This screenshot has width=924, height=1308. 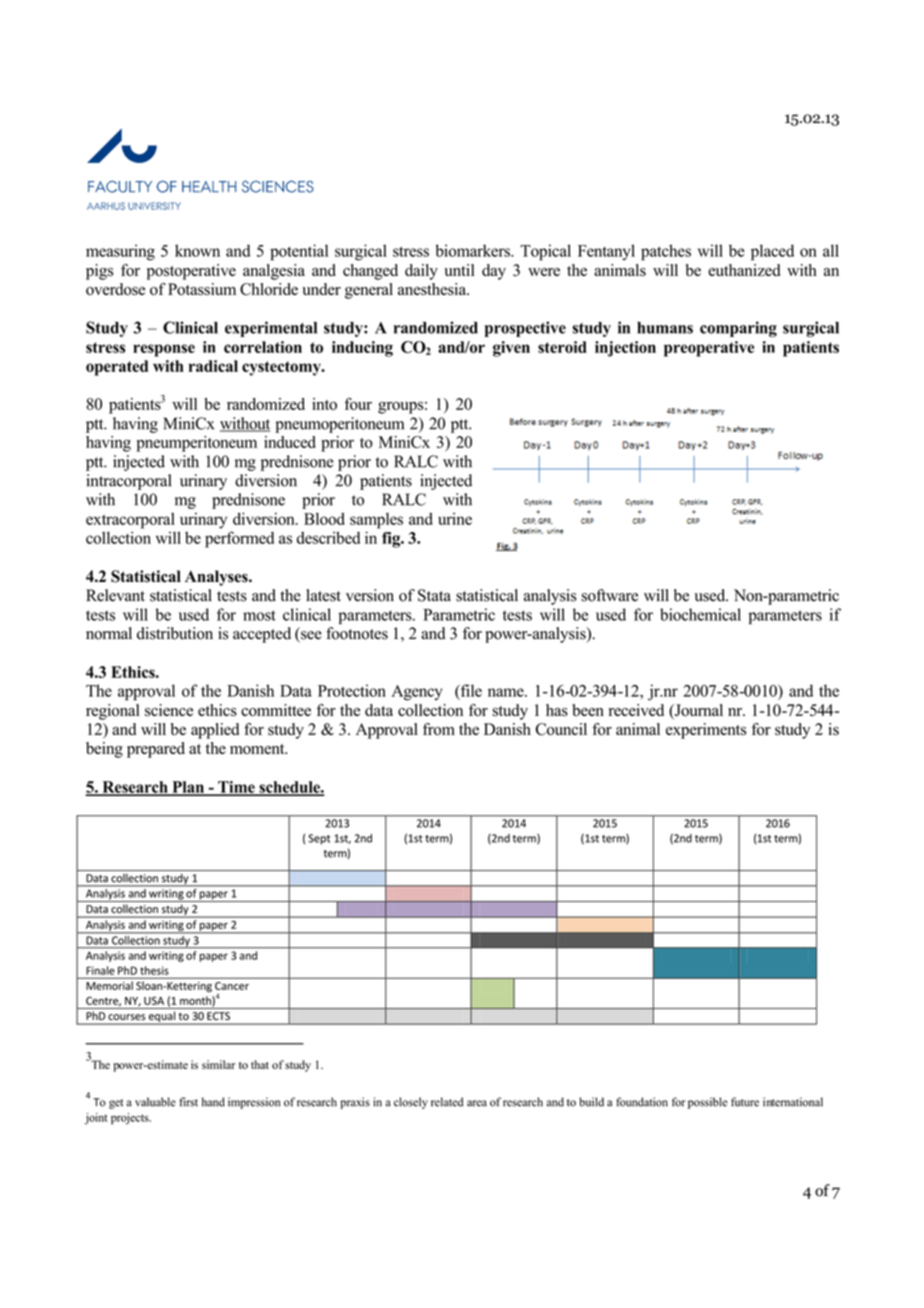 What do you see at coordinates (191, 272) in the screenshot?
I see `postoperative` at bounding box center [191, 272].
